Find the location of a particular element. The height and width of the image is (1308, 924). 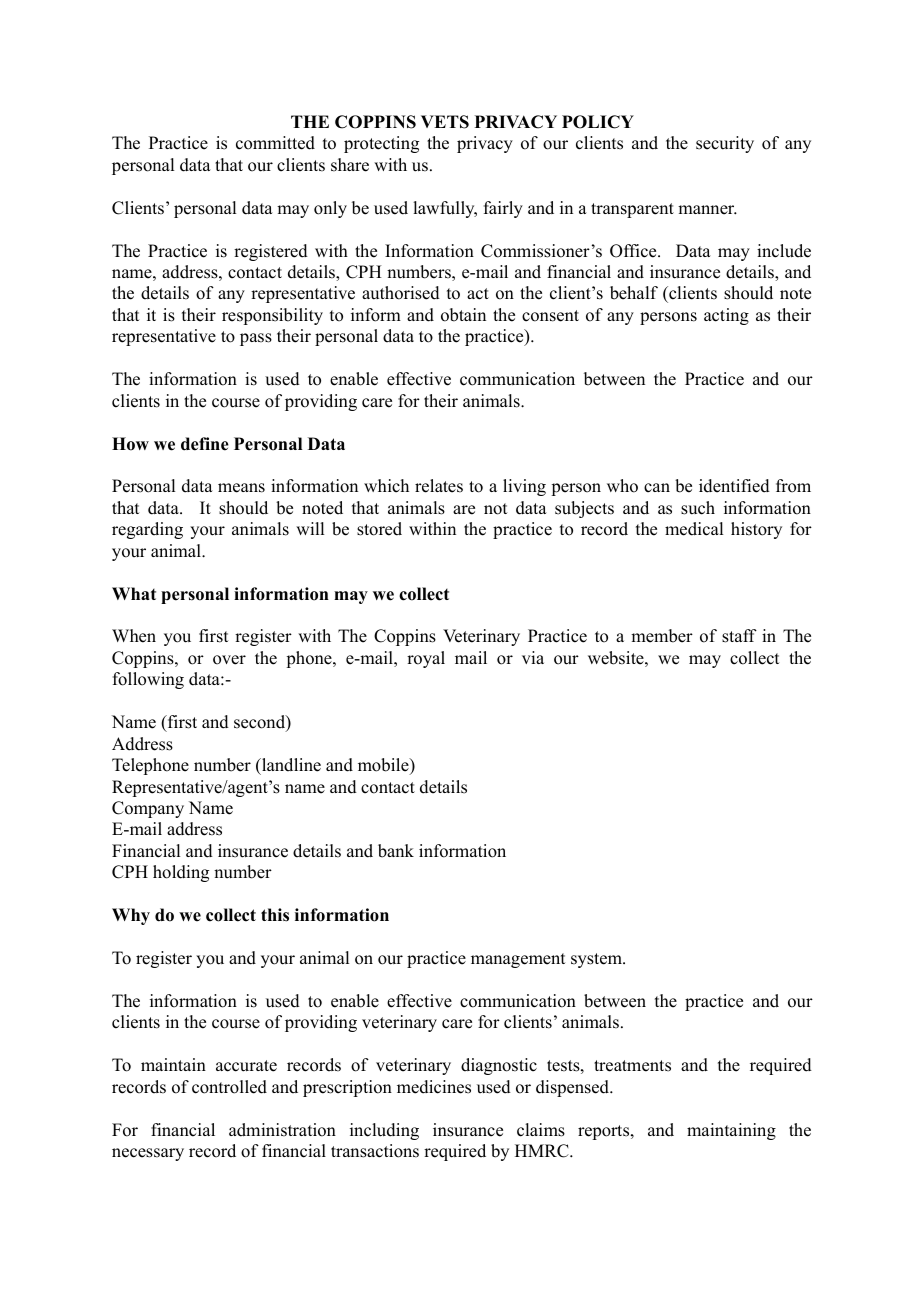

committed is located at coordinates (275, 143).
